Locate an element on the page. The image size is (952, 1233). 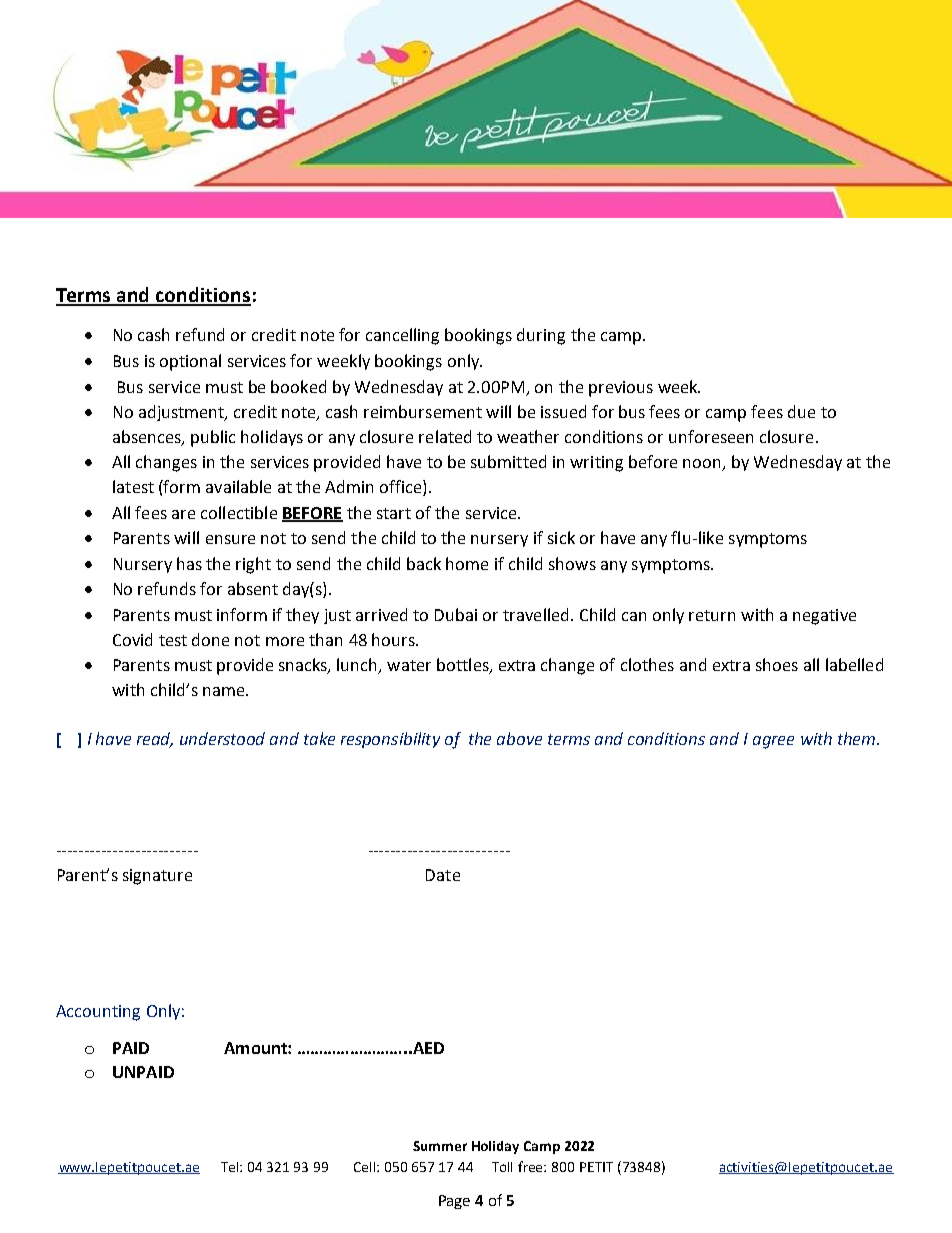
read is located at coordinates (155, 740).
